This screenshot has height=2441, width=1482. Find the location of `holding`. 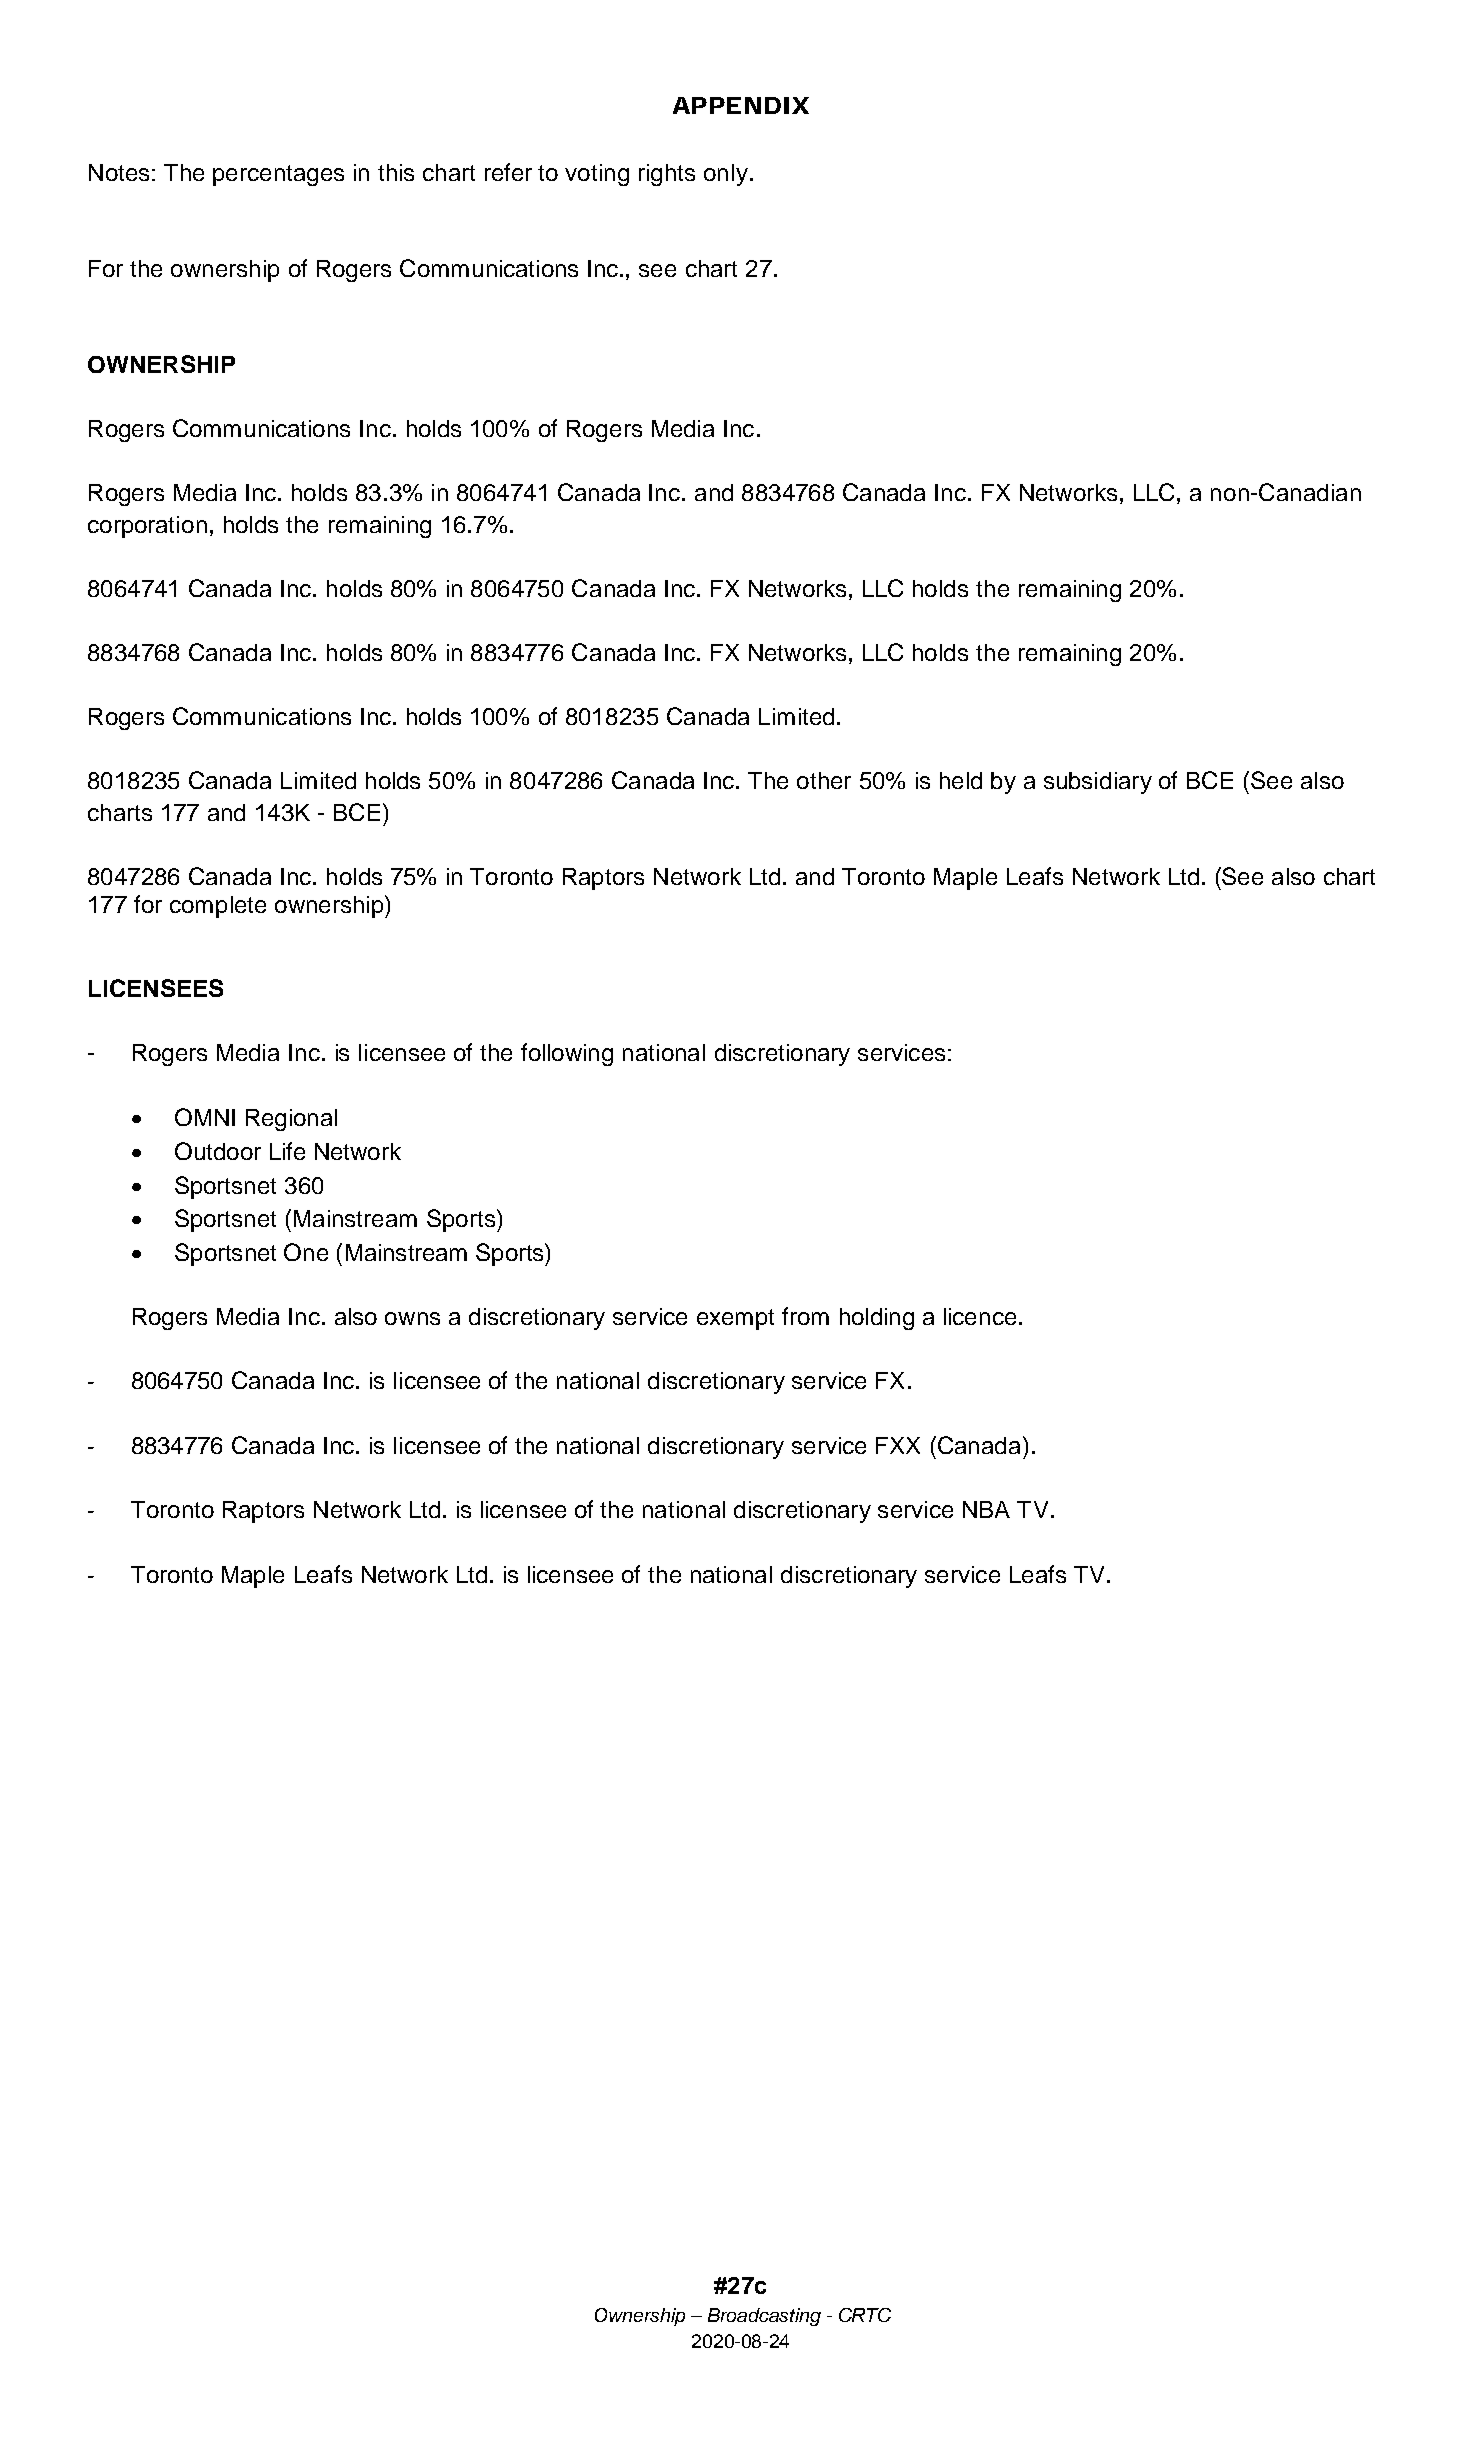

holding is located at coordinates (877, 1319).
